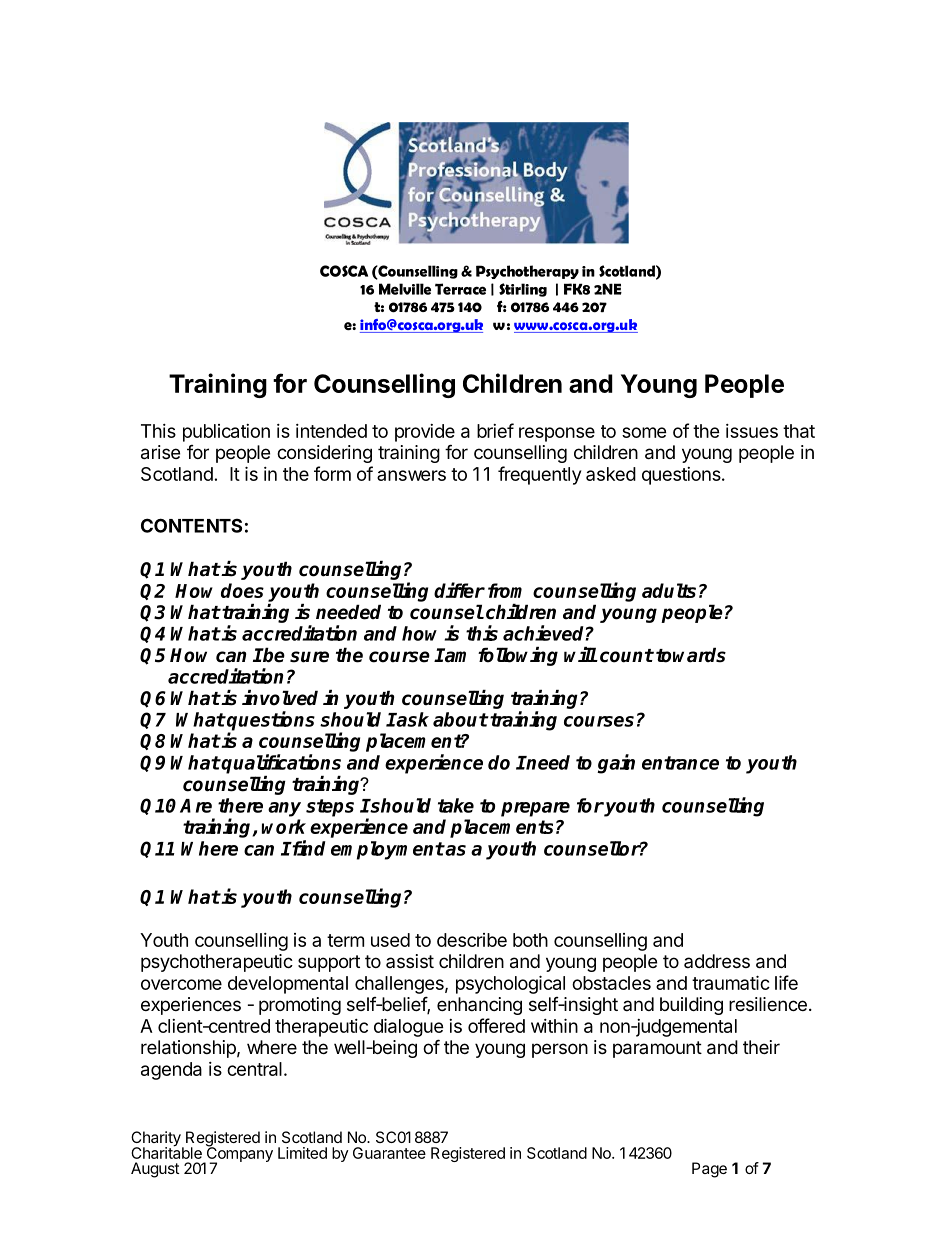 This document has width=952, height=1233. I want to click on issues, so click(752, 431).
